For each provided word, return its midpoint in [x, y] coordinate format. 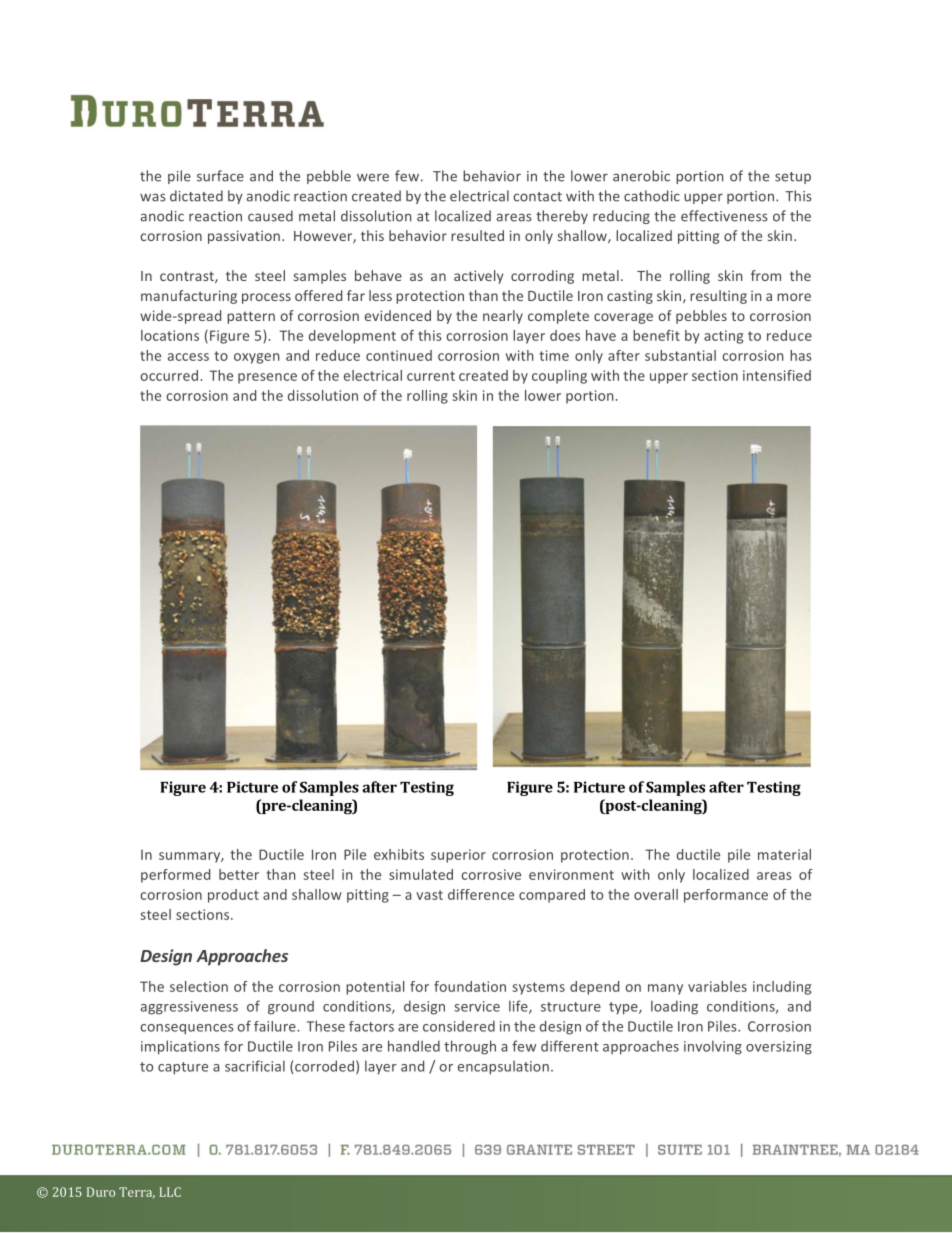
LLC [170, 1192]
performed [175, 876]
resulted [477, 235]
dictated [196, 196]
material [784, 854]
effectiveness [724, 216]
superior [458, 856]
